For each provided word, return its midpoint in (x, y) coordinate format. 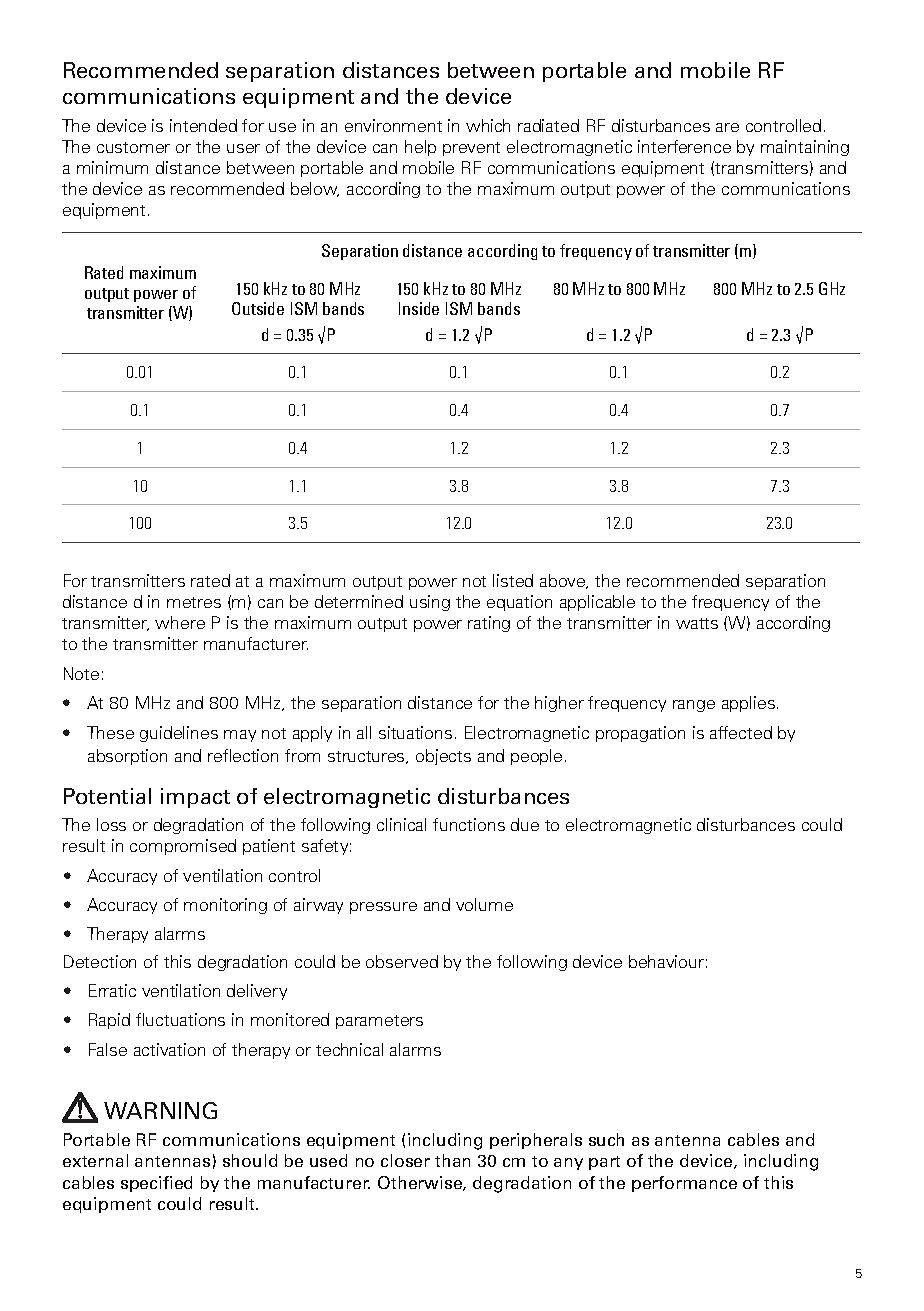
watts (697, 623)
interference (684, 146)
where (180, 622)
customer (133, 147)
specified (156, 1184)
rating (489, 624)
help (420, 148)
